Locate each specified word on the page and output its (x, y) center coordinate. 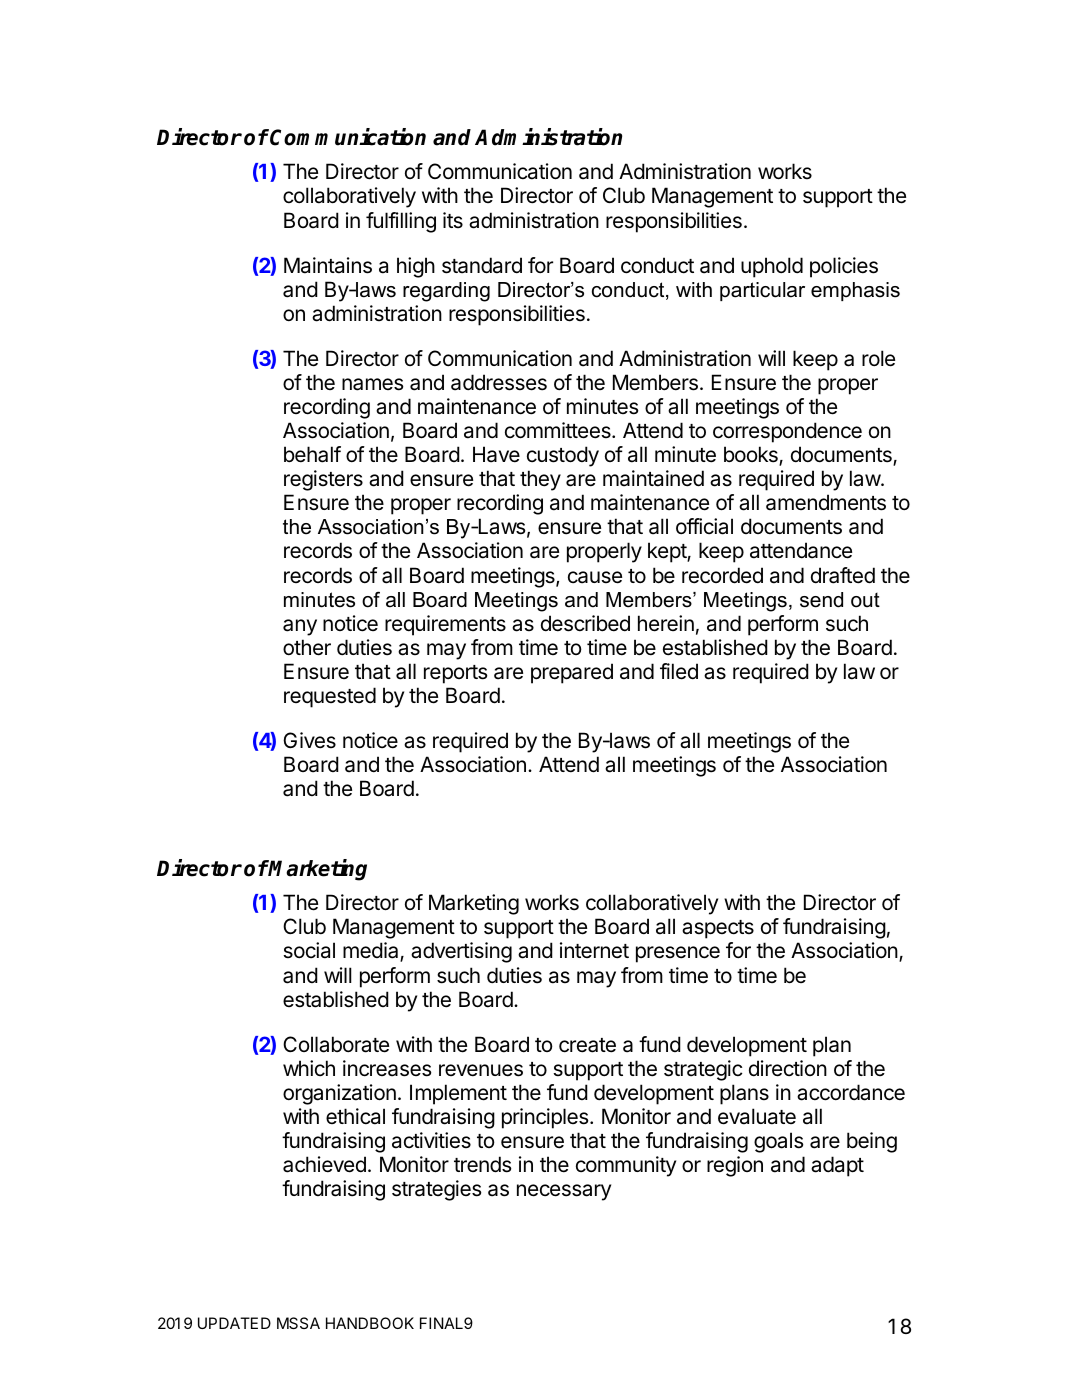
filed (679, 671)
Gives (309, 740)
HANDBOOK (370, 1323)
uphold (772, 267)
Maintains (328, 265)
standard (482, 265)
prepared (572, 673)
